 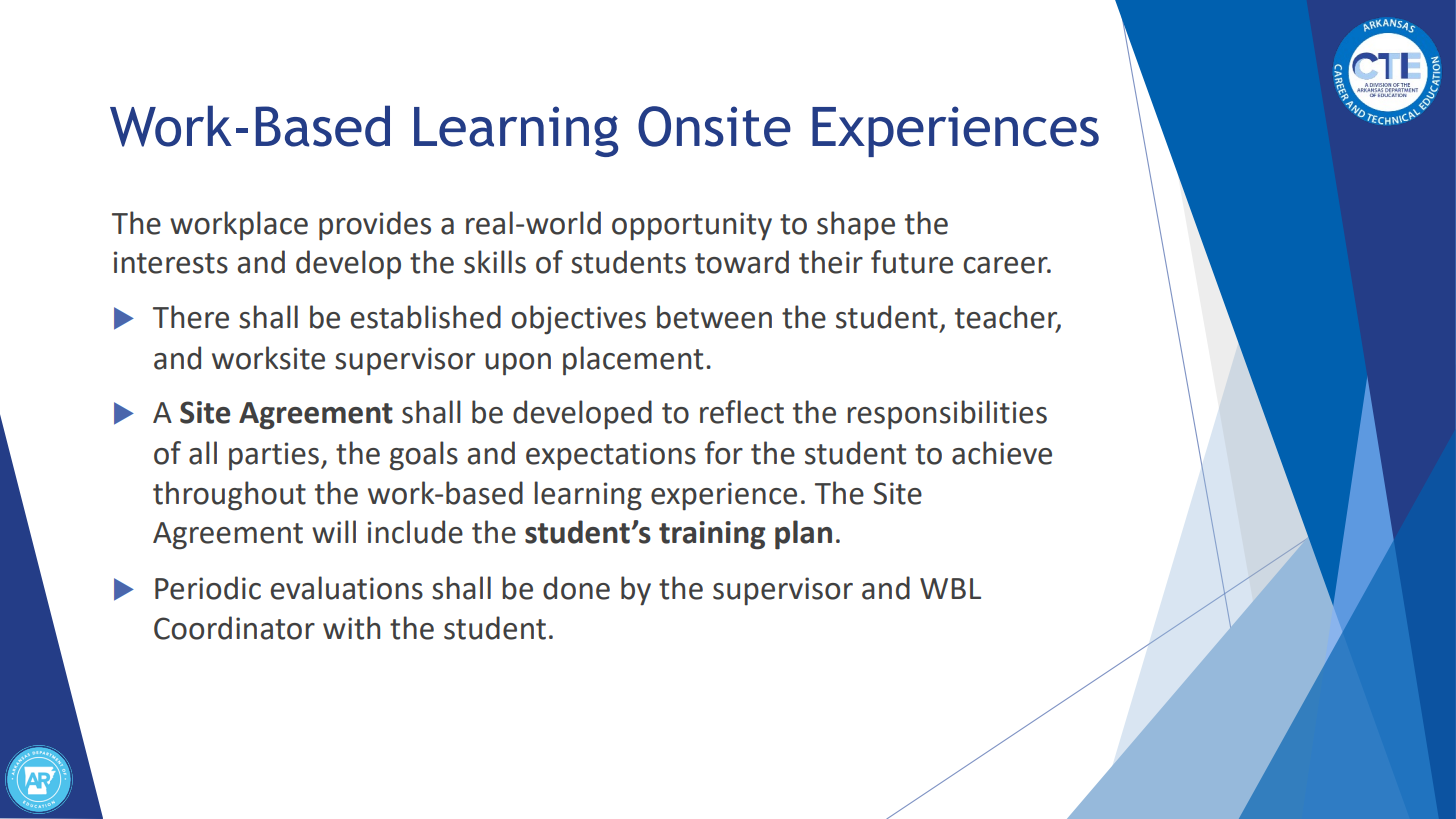 What do you see at coordinates (234, 628) in the image?
I see `Coordinator` at bounding box center [234, 628].
